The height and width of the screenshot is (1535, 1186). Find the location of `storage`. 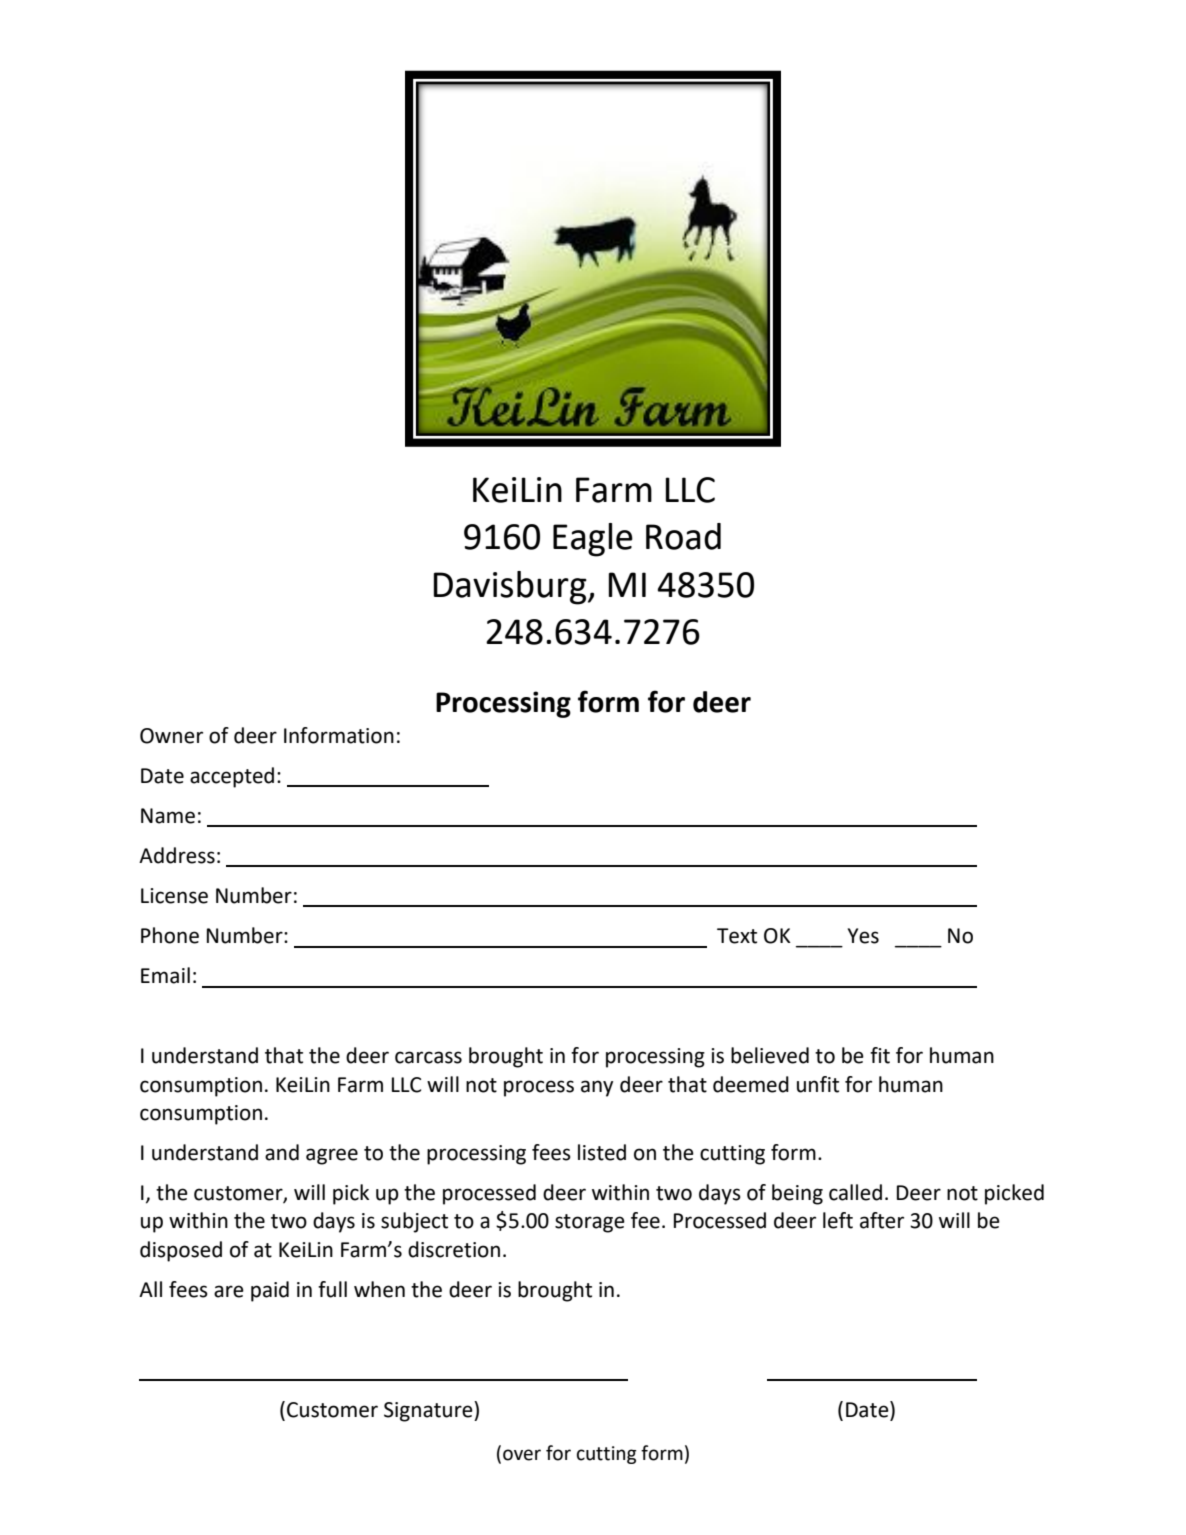

storage is located at coordinates (590, 1223).
